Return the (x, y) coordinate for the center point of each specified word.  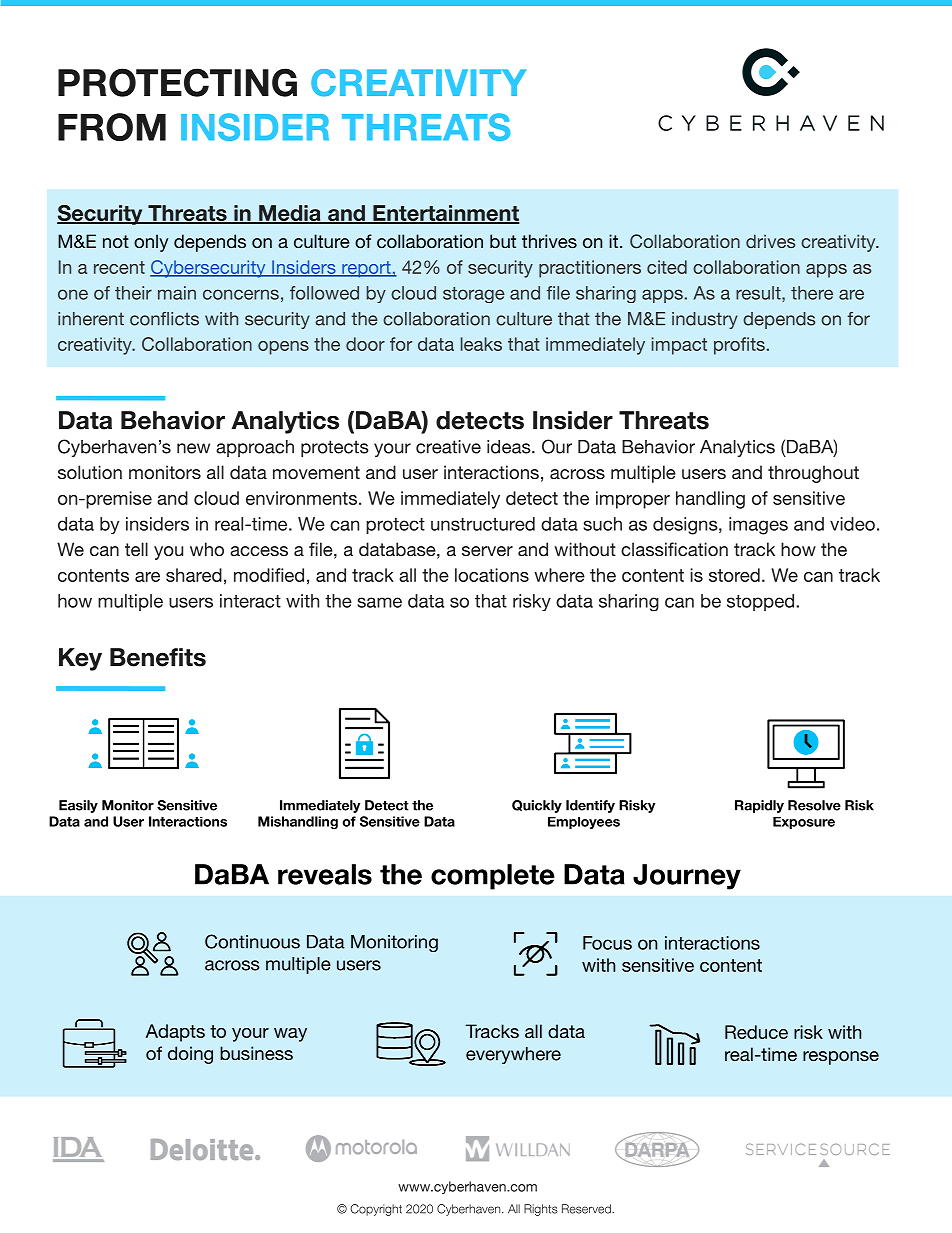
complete (493, 877)
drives (770, 241)
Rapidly (759, 806)
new (193, 448)
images (758, 526)
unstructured (483, 524)
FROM (112, 127)
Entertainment (445, 214)
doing (190, 1055)
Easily (78, 806)
